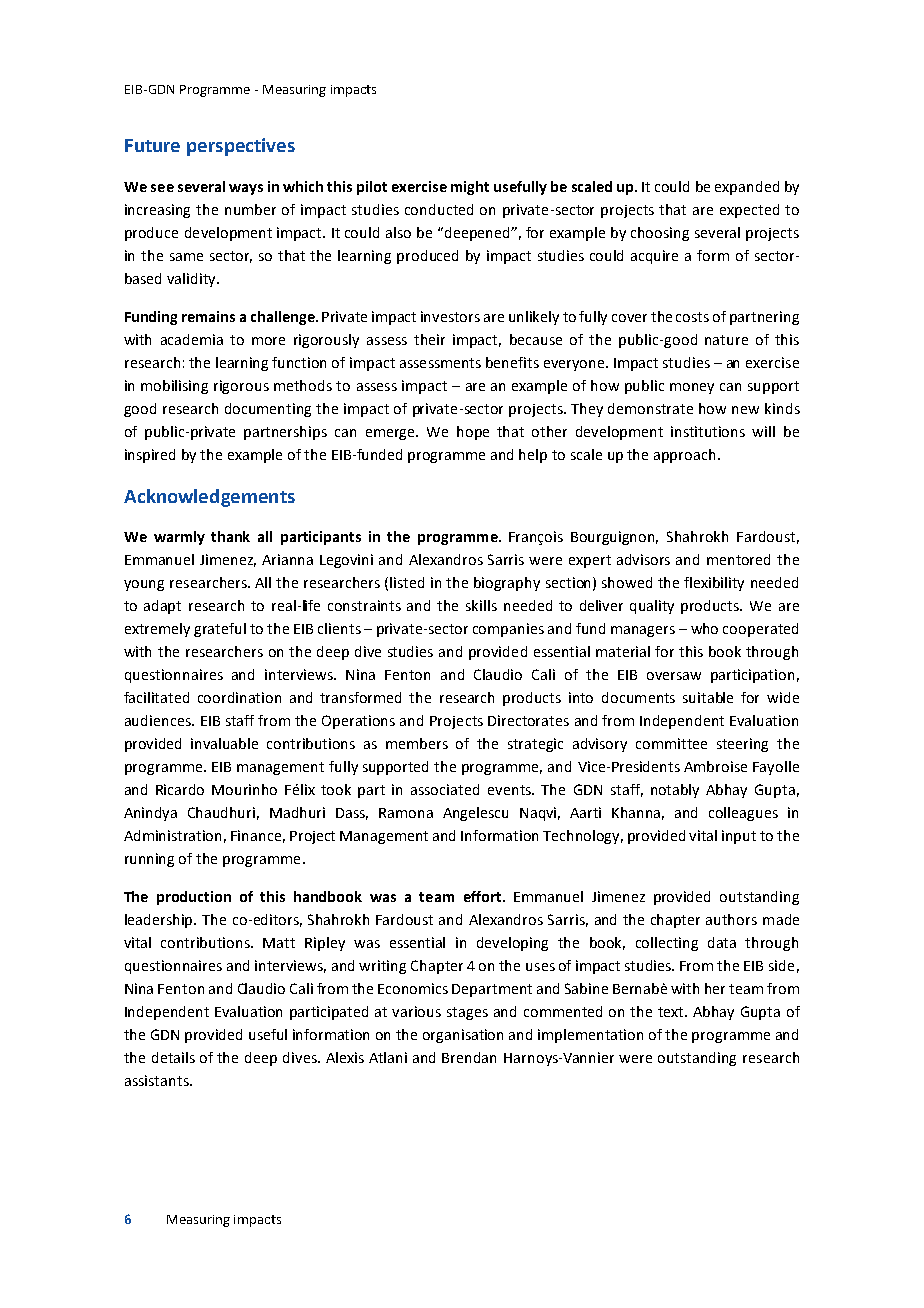 The image size is (924, 1308). I want to click on associated, so click(445, 789).
